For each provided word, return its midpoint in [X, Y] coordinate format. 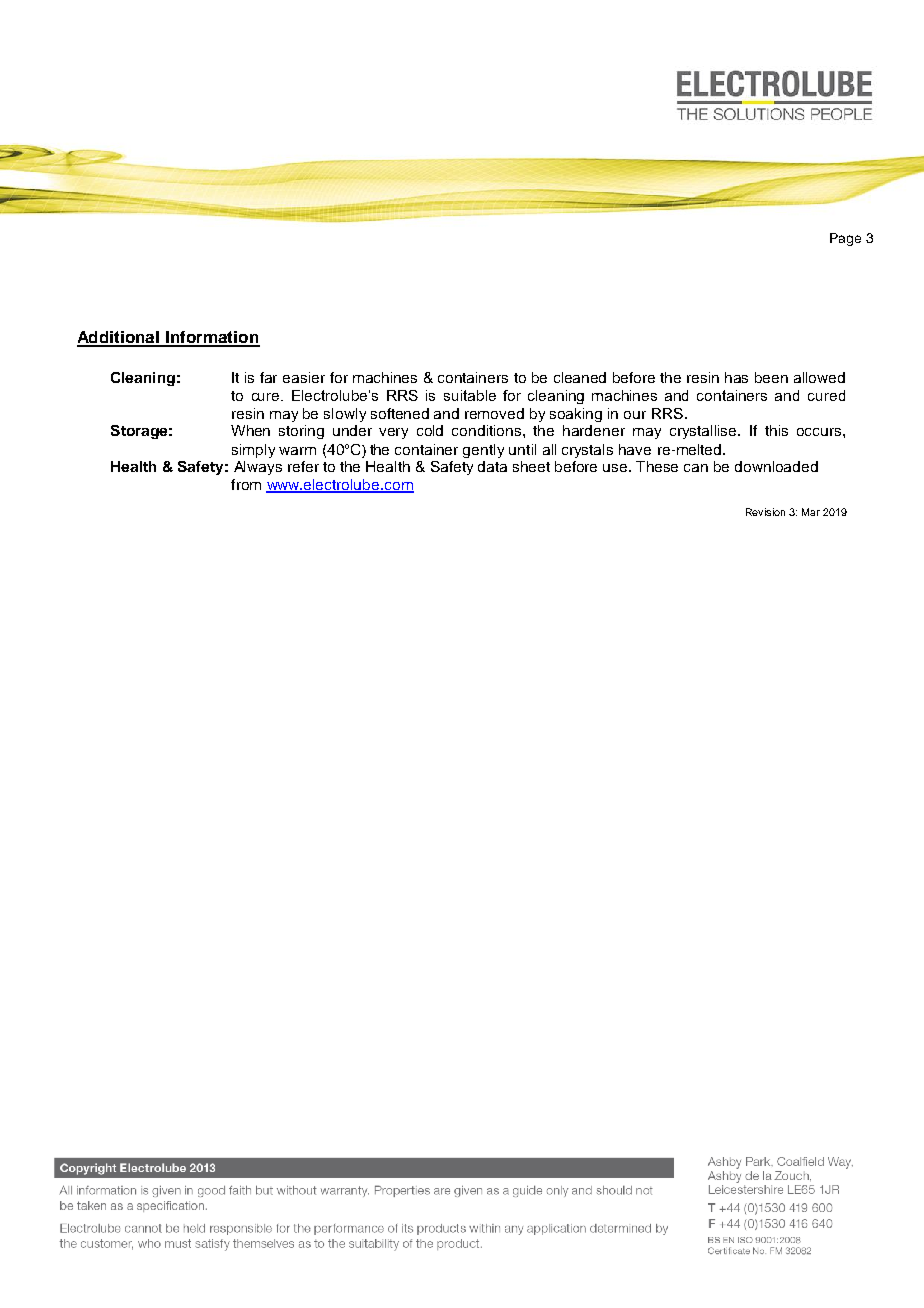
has [736, 377]
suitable [470, 395]
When [250, 430]
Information [212, 338]
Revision [765, 512]
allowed [819, 377]
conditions [488, 430]
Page [845, 239]
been [771, 377]
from [246, 484]
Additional [119, 338]
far [268, 377]
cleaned [580, 377]
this [776, 430]
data [492, 466]
